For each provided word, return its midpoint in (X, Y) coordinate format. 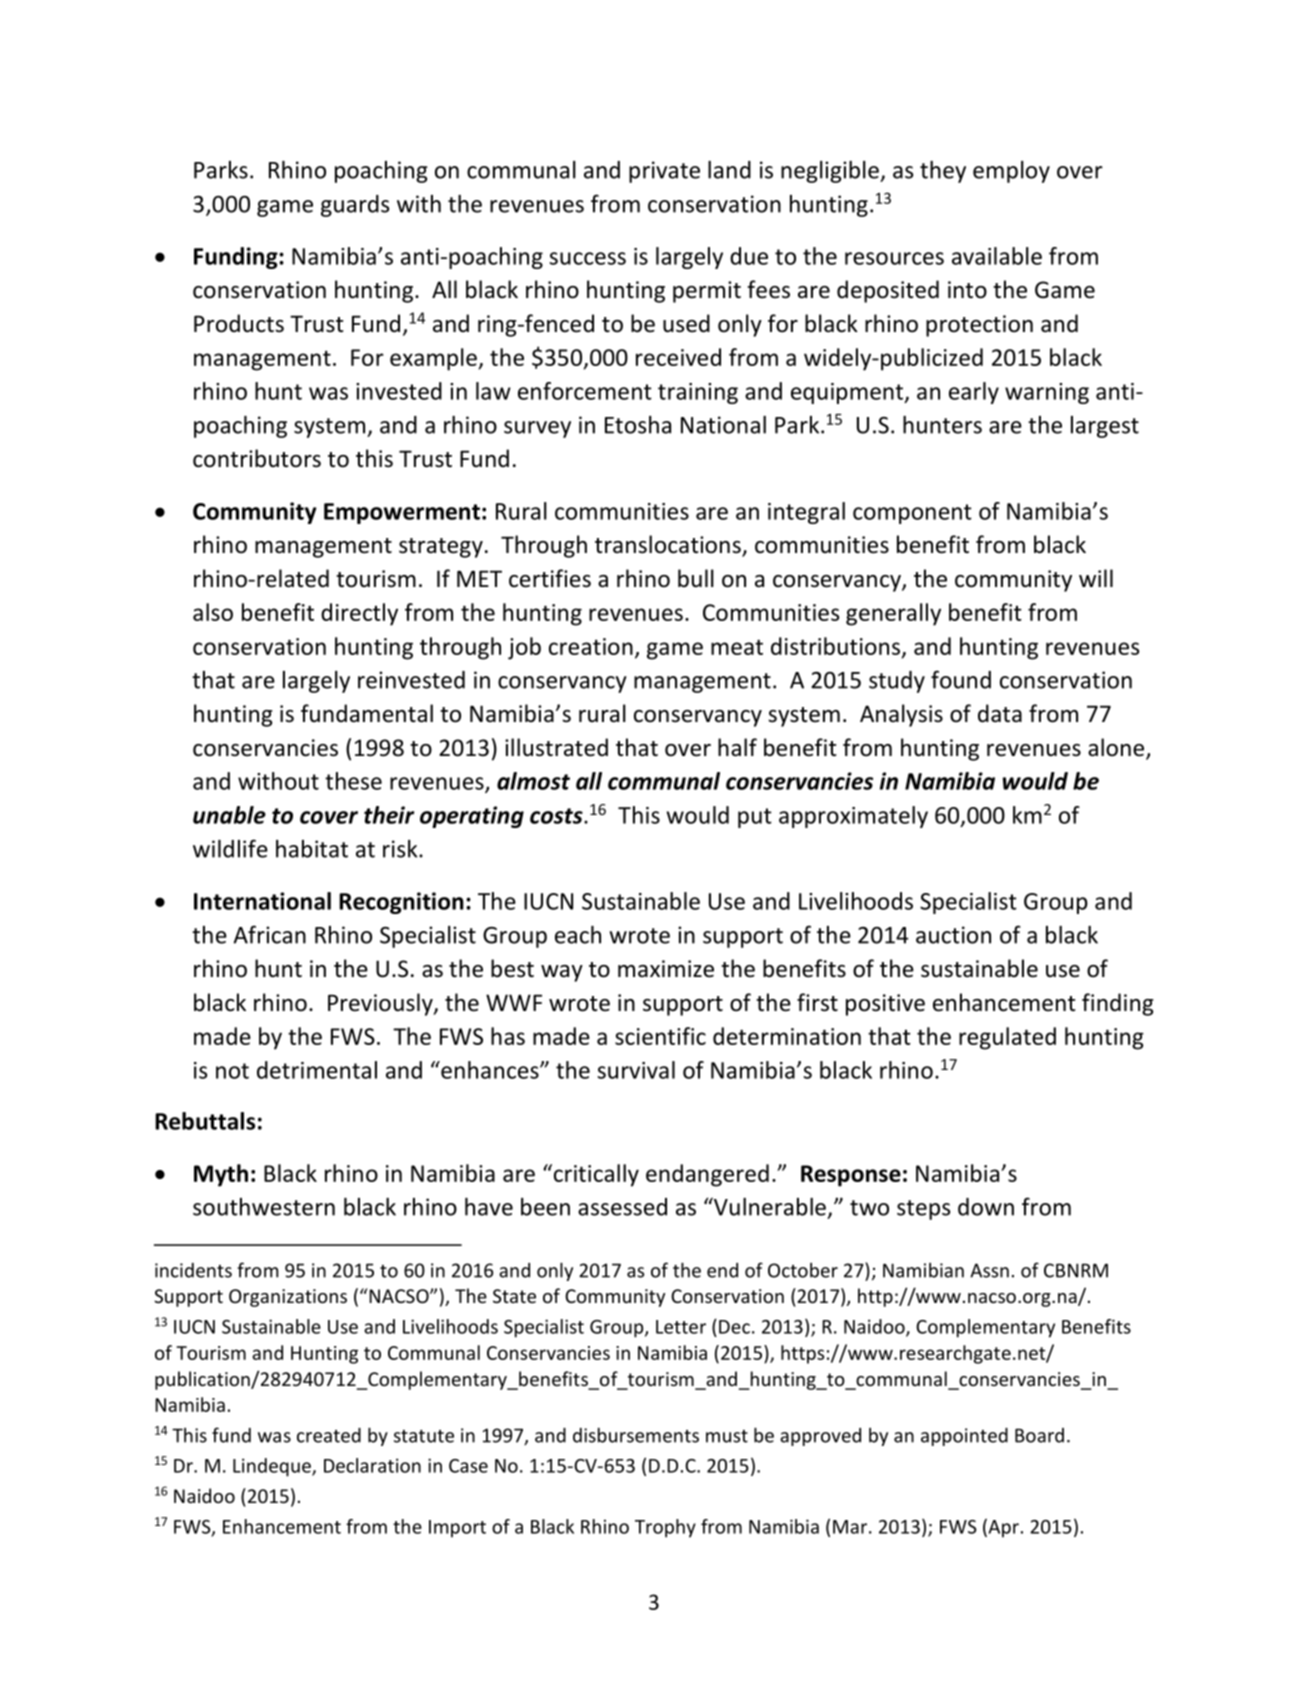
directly (359, 614)
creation (591, 646)
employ (1011, 172)
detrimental (317, 1070)
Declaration (372, 1465)
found (961, 679)
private (664, 172)
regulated (1007, 1038)
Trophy (665, 1528)
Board (1039, 1435)
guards (355, 206)
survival (636, 1070)
